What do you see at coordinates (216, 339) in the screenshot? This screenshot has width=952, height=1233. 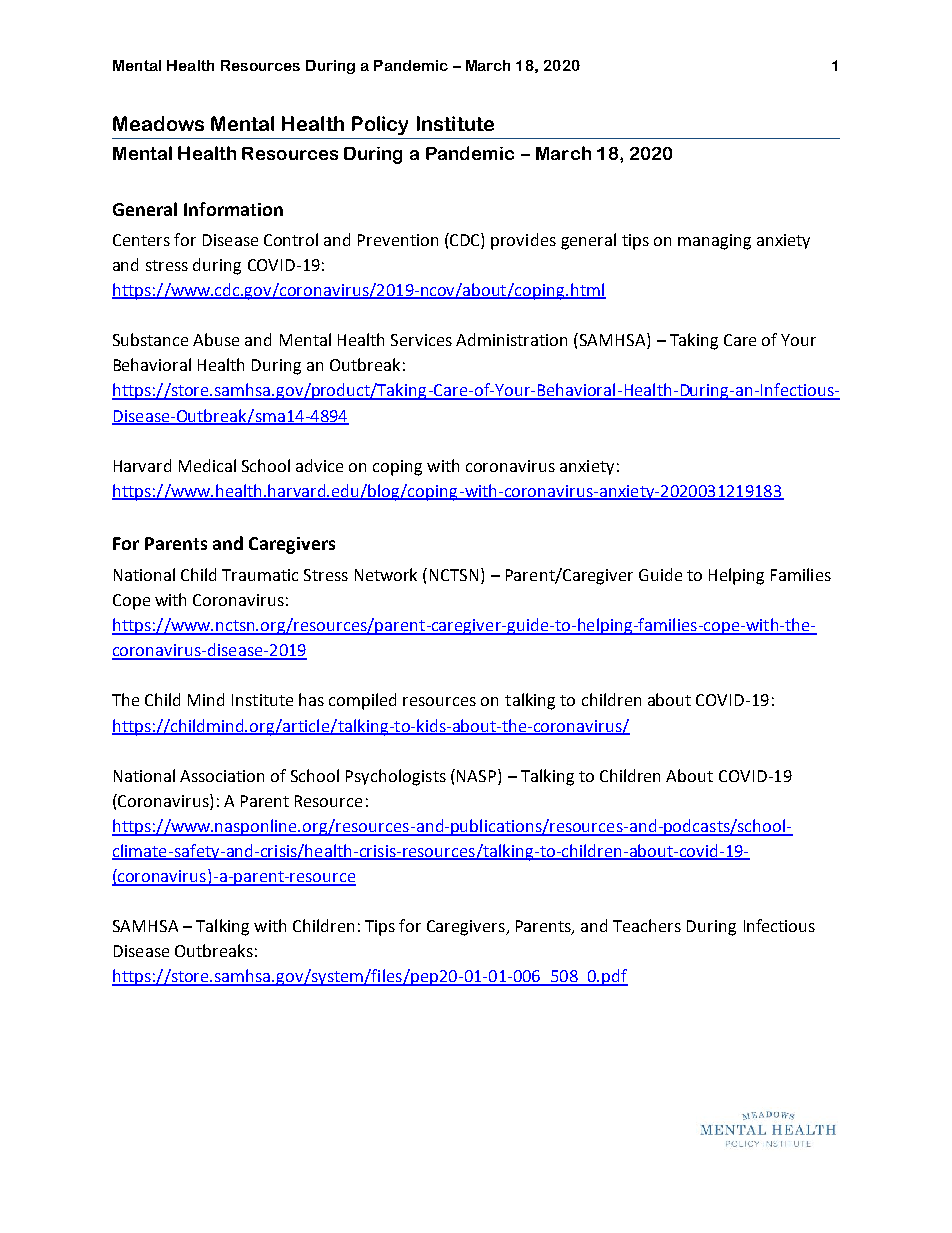 I see `Abuse` at bounding box center [216, 339].
